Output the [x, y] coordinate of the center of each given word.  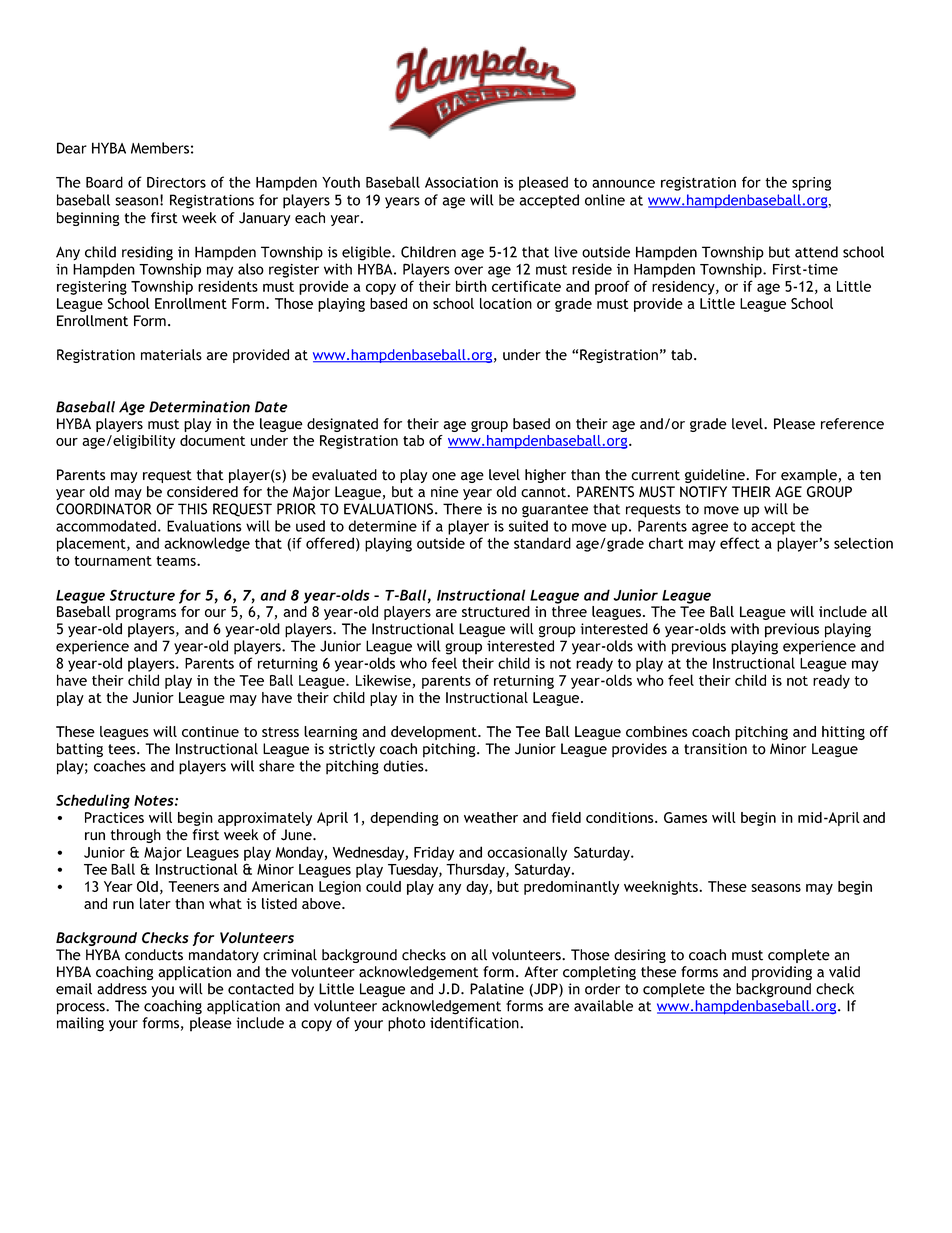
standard [542, 543]
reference [852, 424]
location [506, 303]
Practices [114, 817]
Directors [176, 182]
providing [782, 973]
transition [715, 749]
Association [461, 182]
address [122, 989]
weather [491, 817]
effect [740, 543]
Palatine [497, 989]
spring [811, 184]
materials [171, 355]
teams [177, 561]
